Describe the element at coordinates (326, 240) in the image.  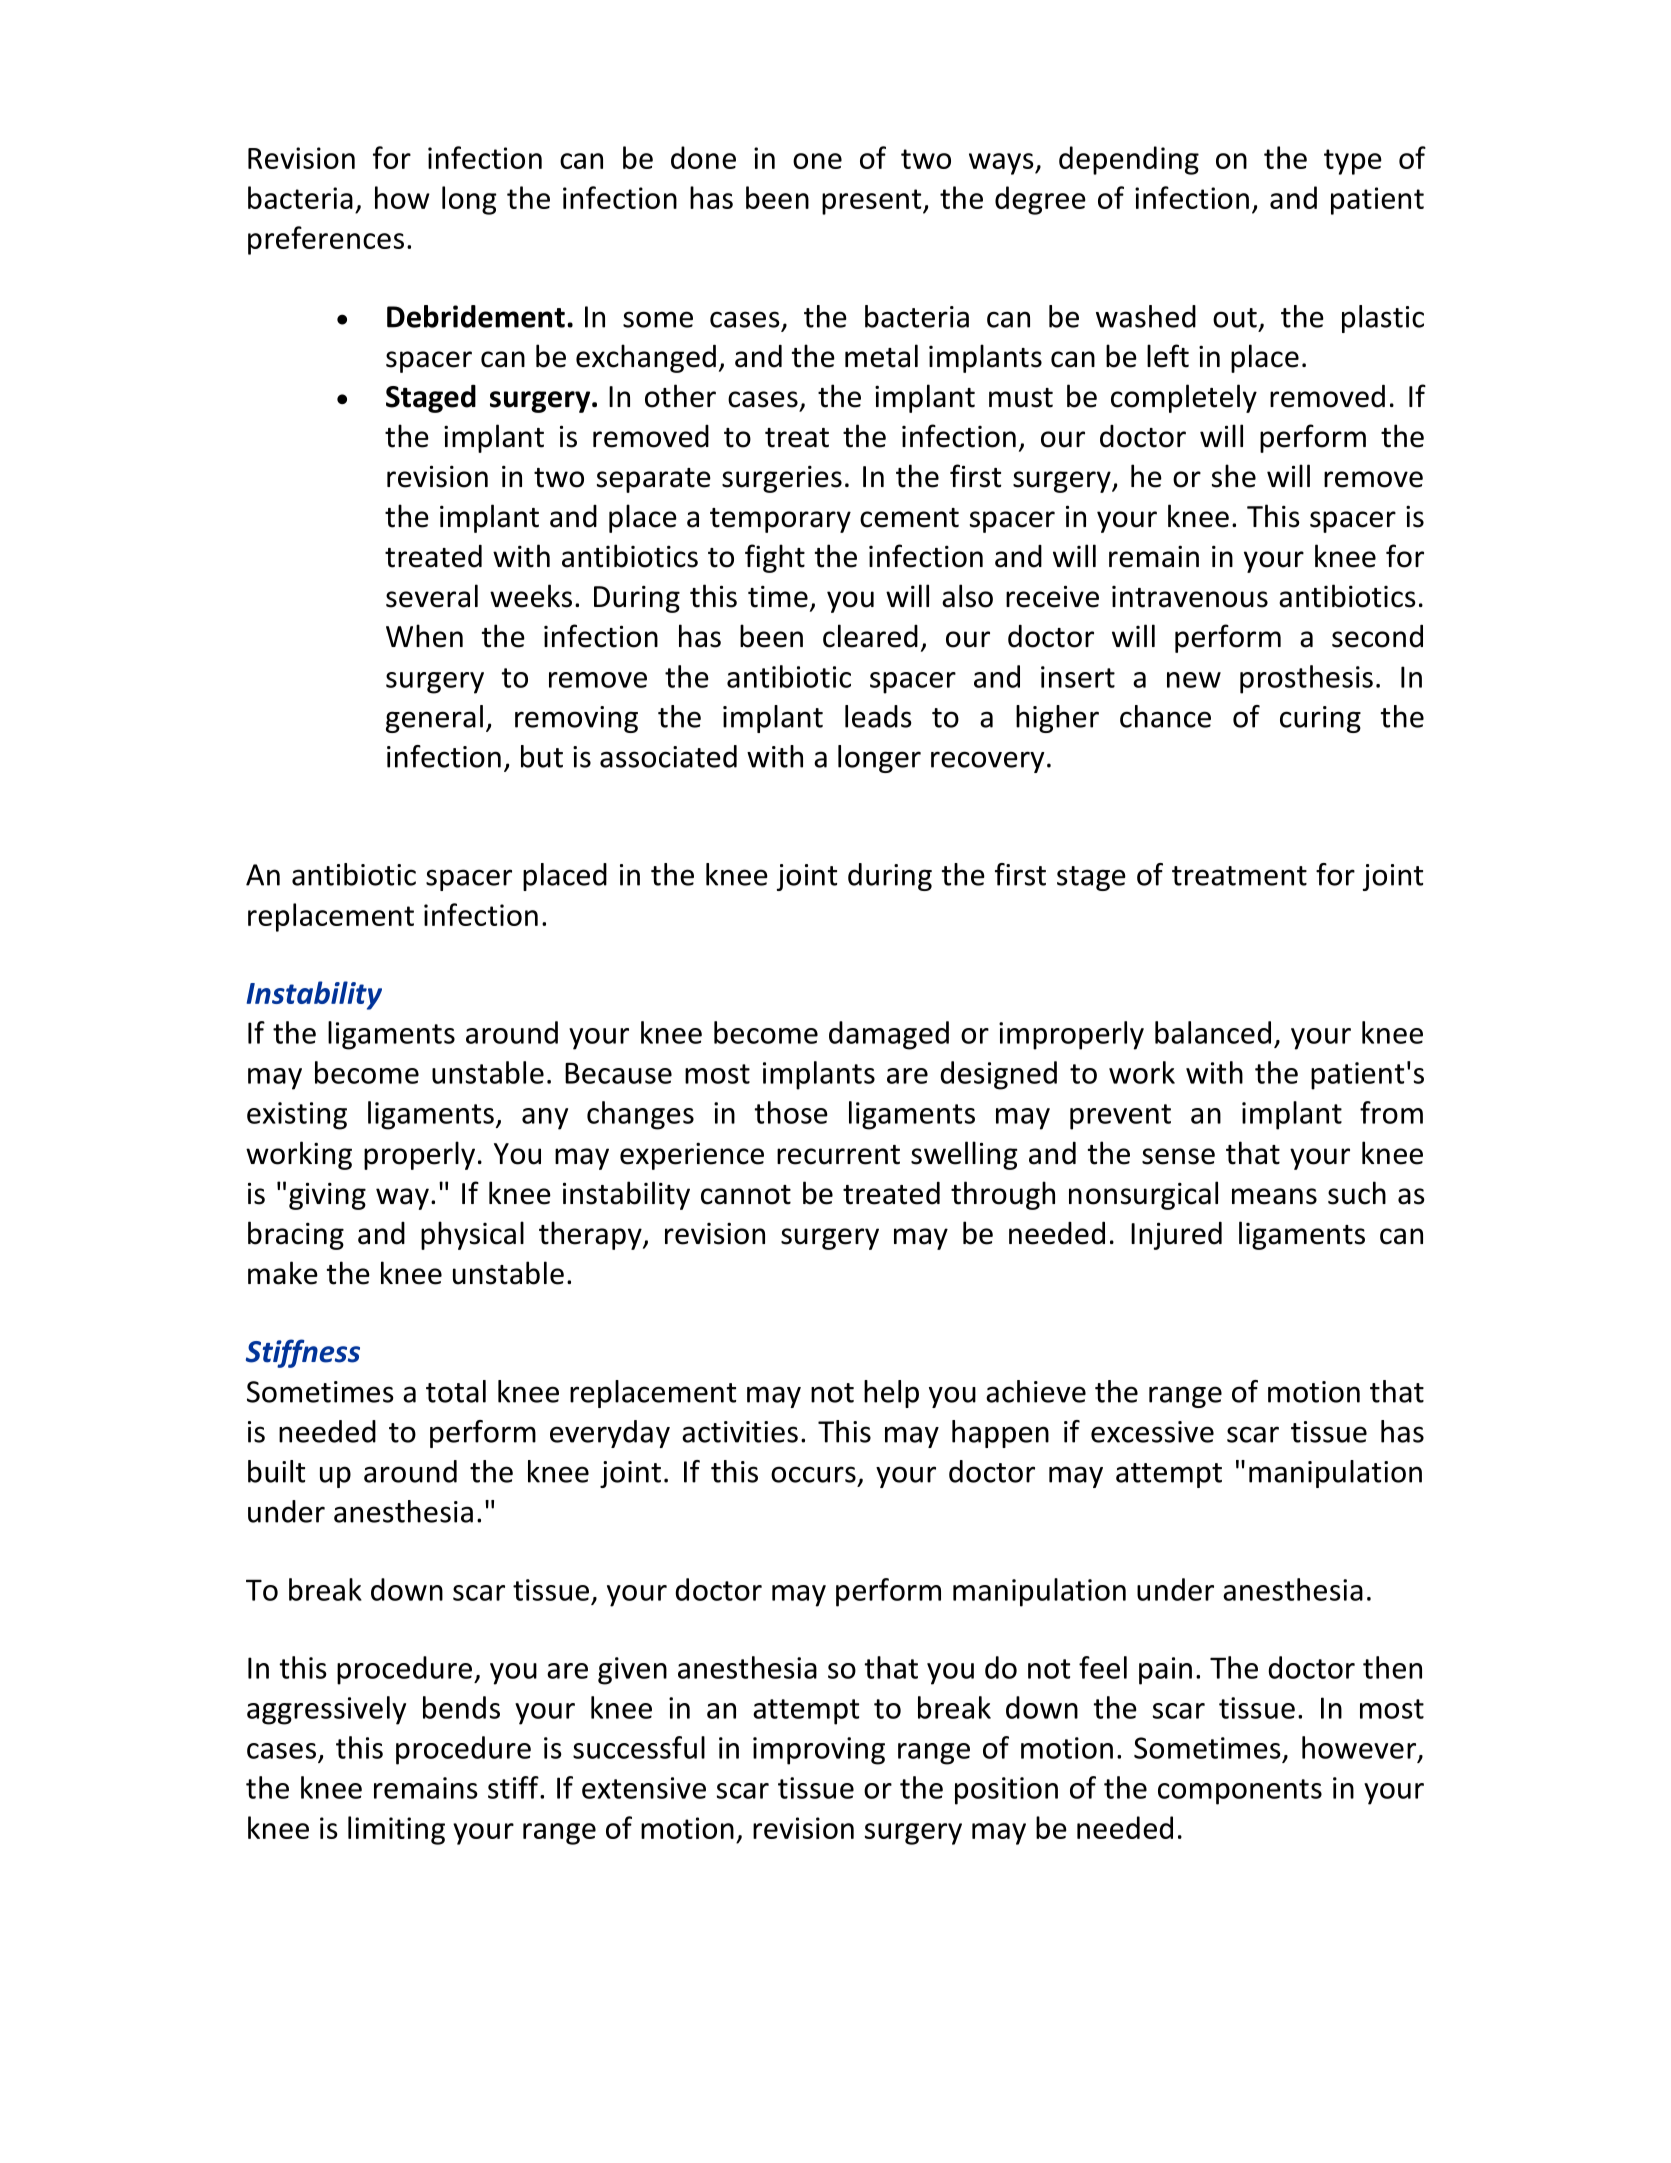
I see `preferences` at that location.
